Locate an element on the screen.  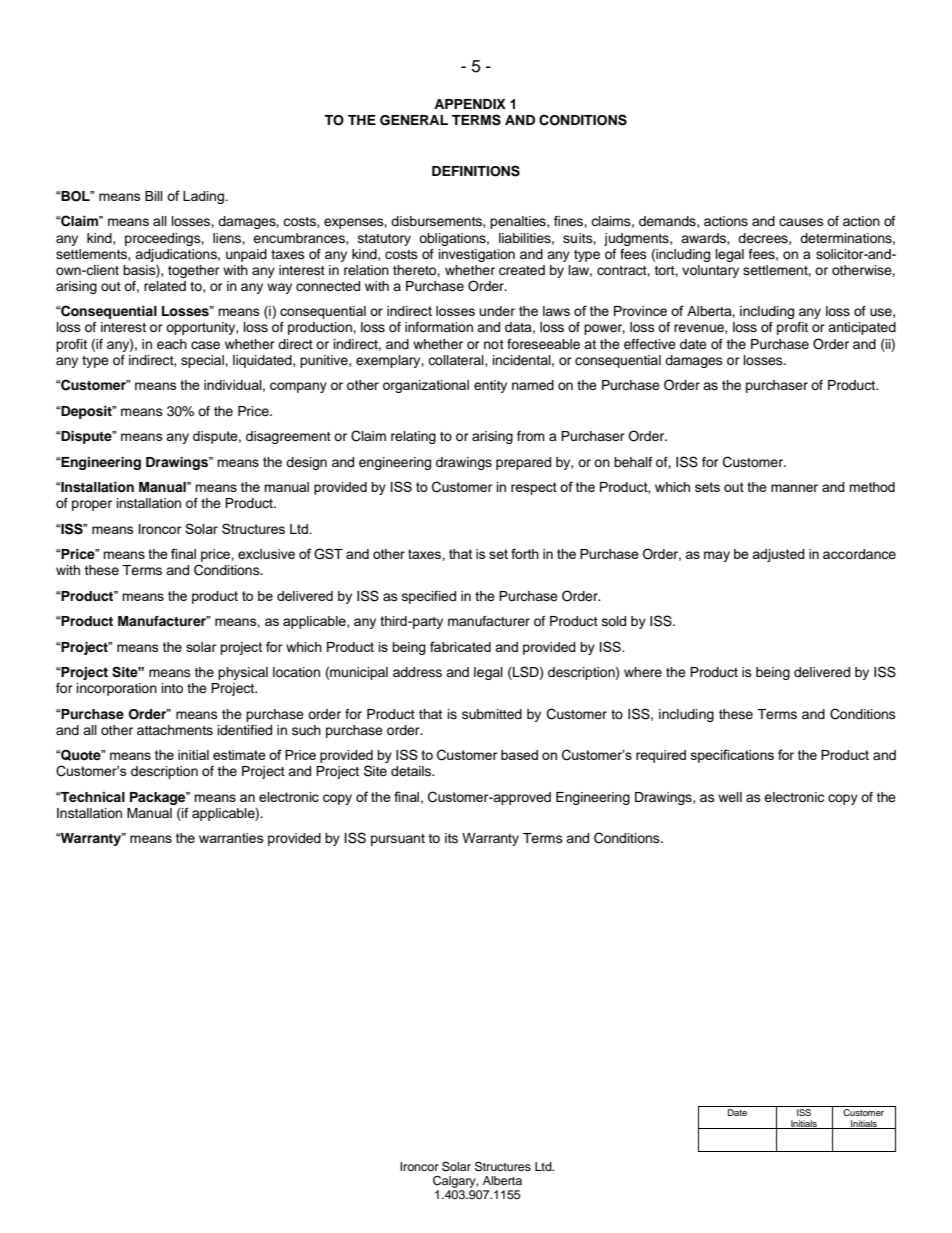
pursuant is located at coordinates (398, 840).
